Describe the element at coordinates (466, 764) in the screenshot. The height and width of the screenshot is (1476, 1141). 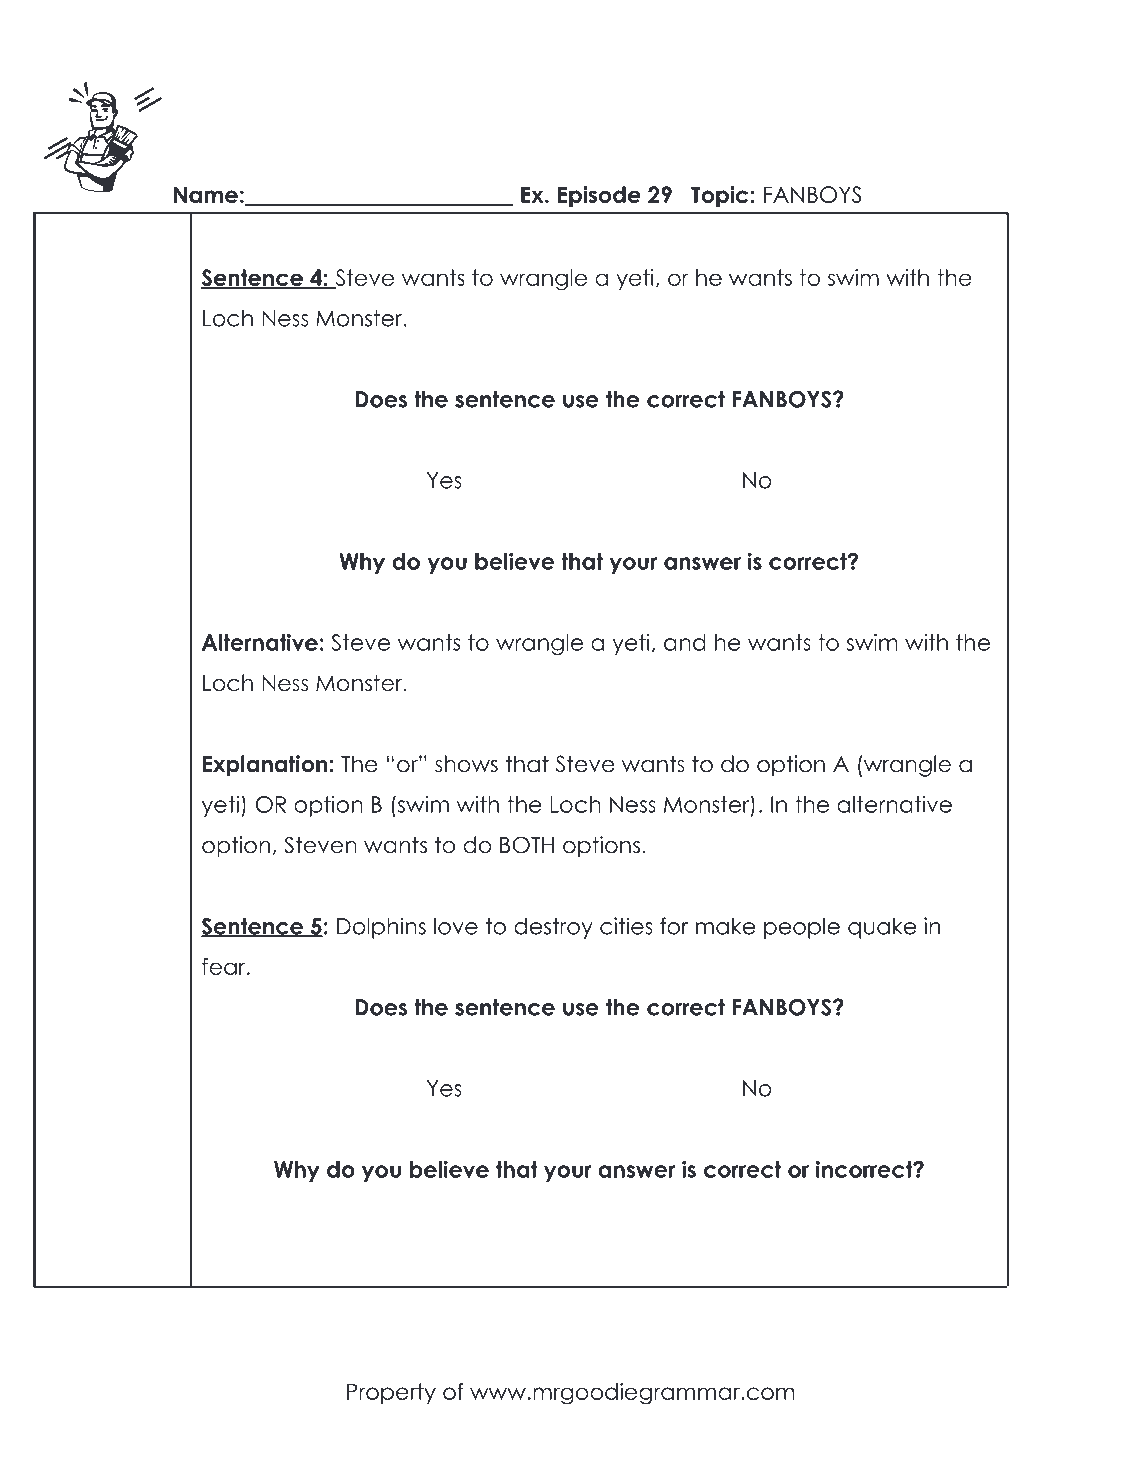
I see `shows` at that location.
